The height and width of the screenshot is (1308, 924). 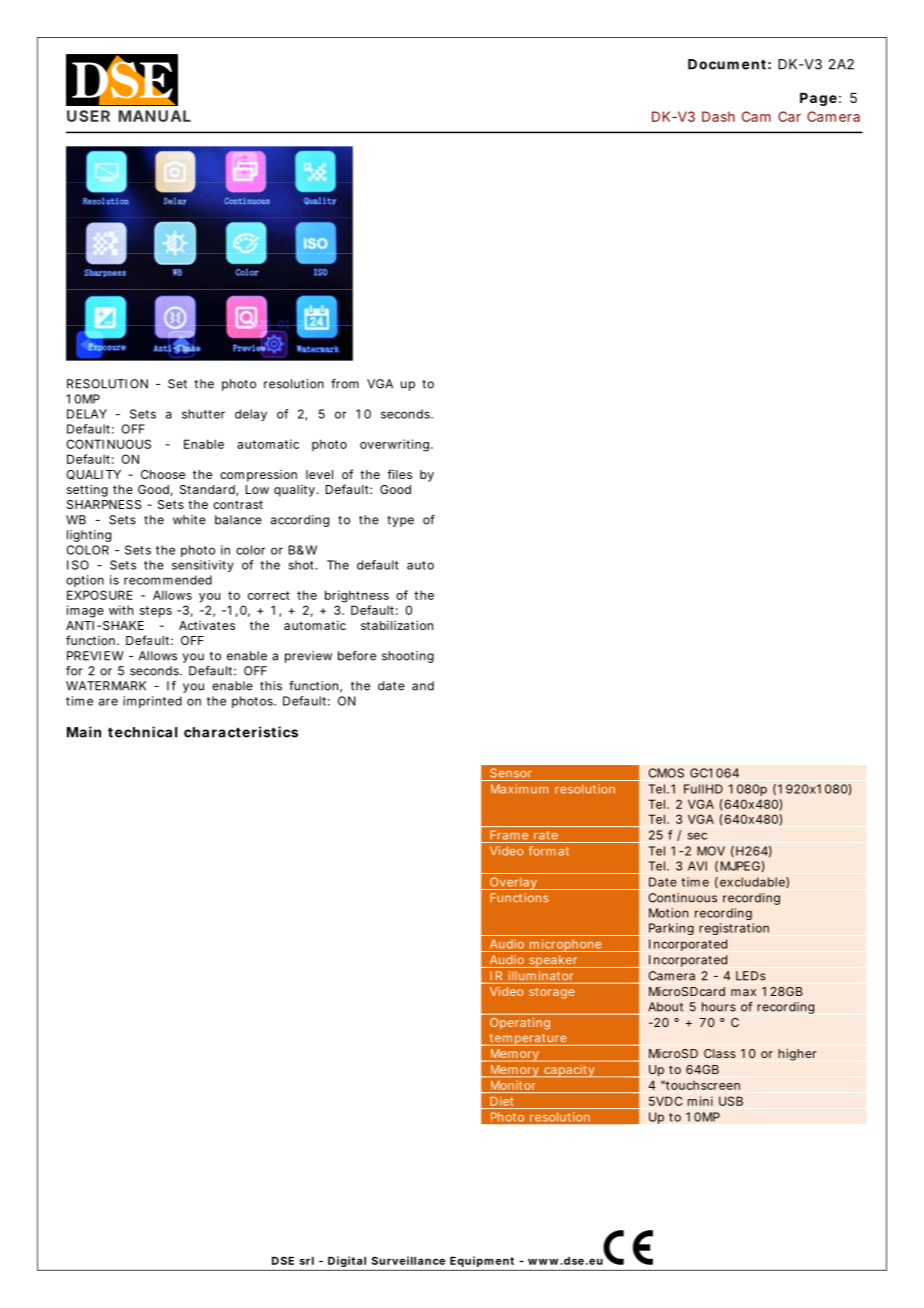 What do you see at coordinates (307, 1261) in the screenshot?
I see `srl` at bounding box center [307, 1261].
